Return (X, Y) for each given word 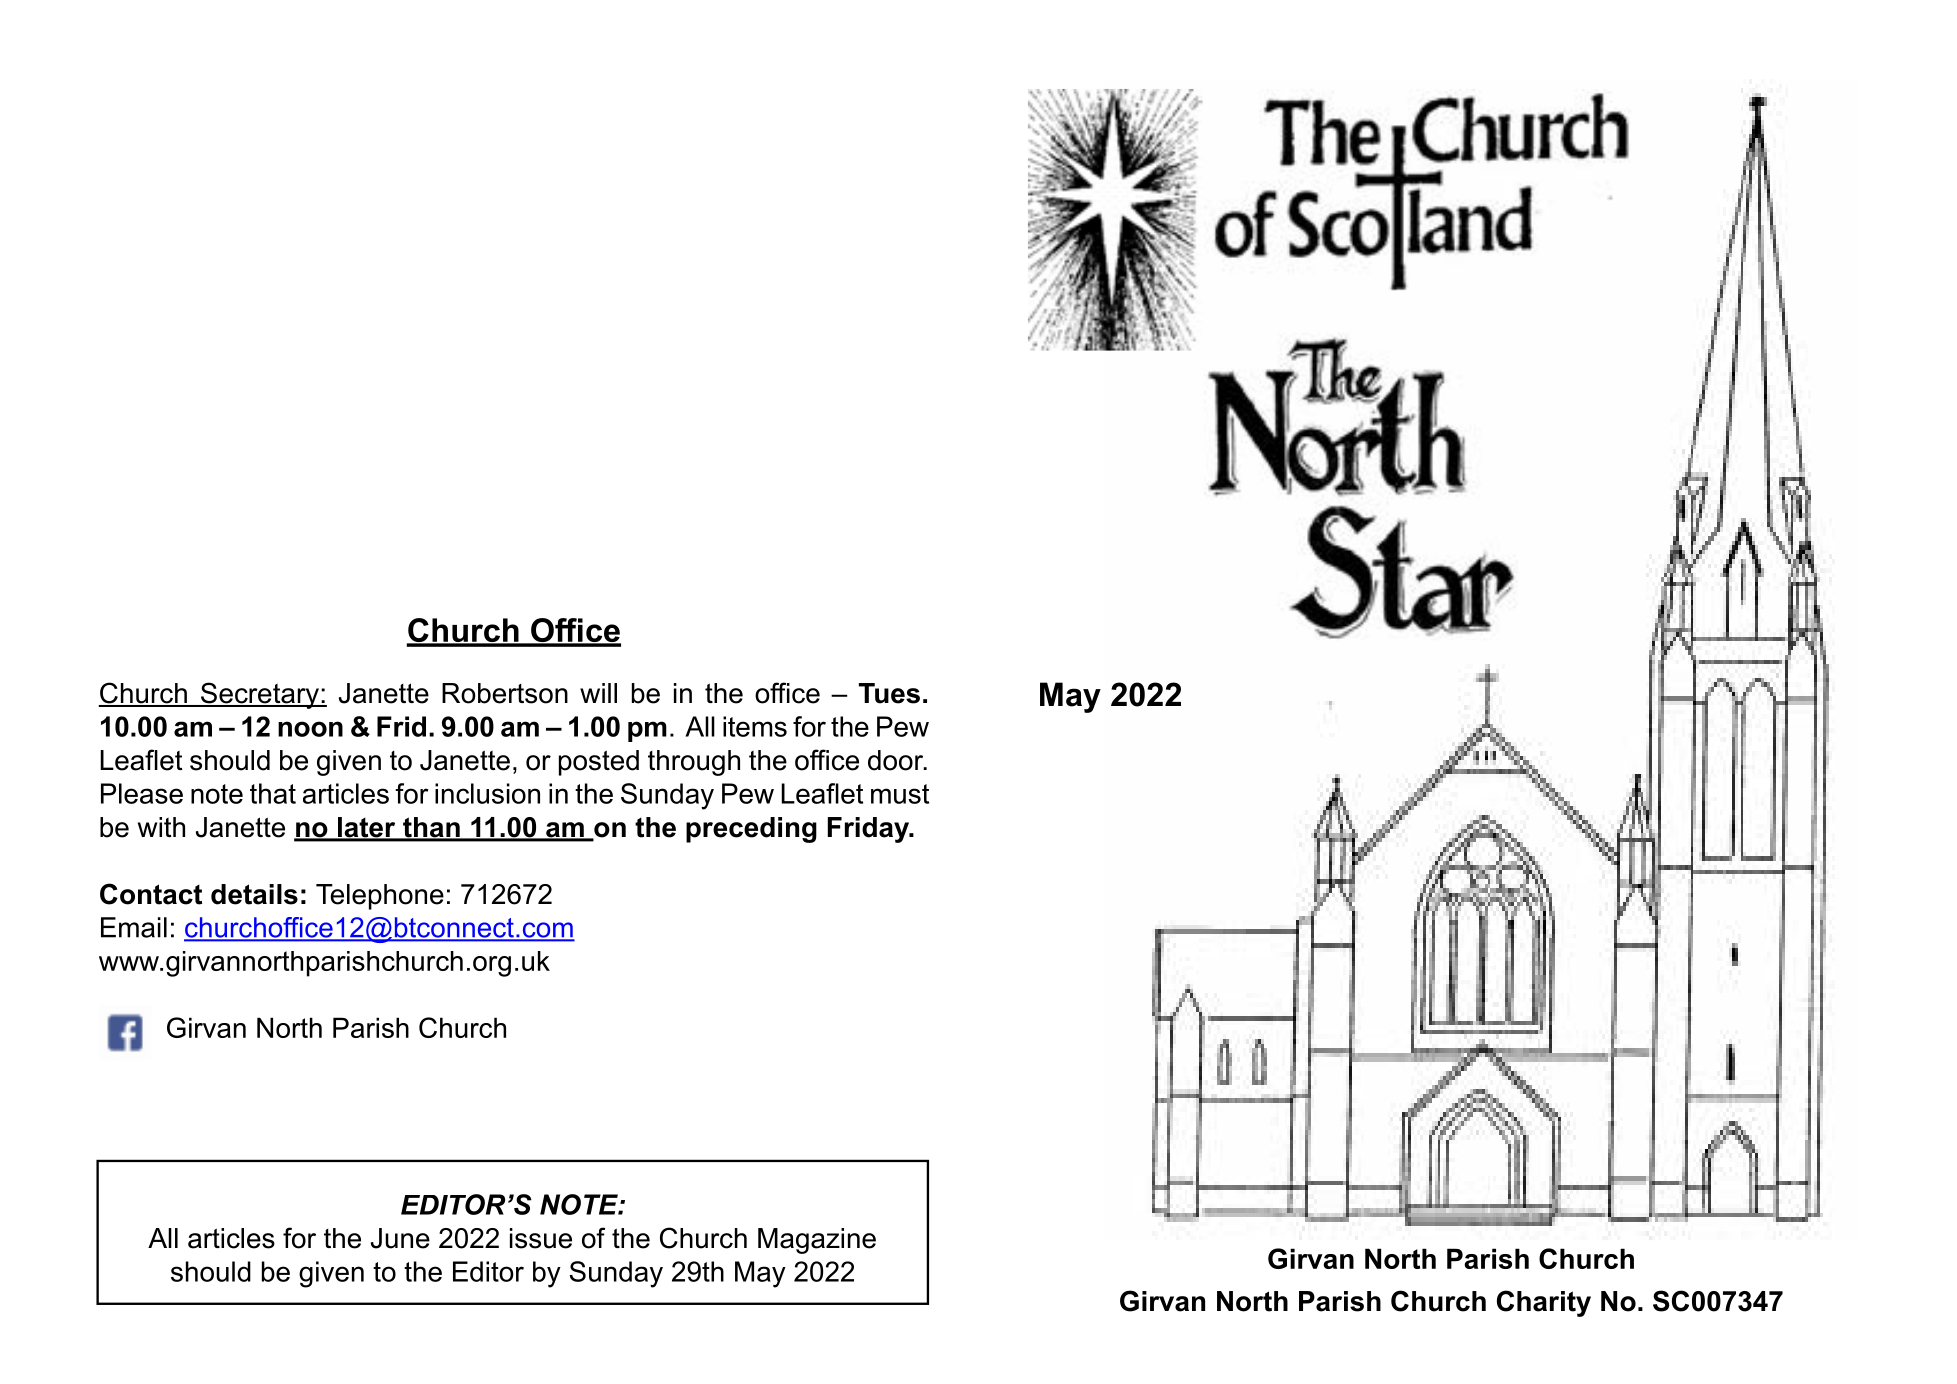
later (367, 828)
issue (541, 1238)
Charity (1544, 1303)
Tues (889, 693)
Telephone (380, 897)
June (400, 1238)
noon (310, 729)
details (254, 894)
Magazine (817, 1241)
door (897, 760)
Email (134, 927)
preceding (751, 830)
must (900, 794)
